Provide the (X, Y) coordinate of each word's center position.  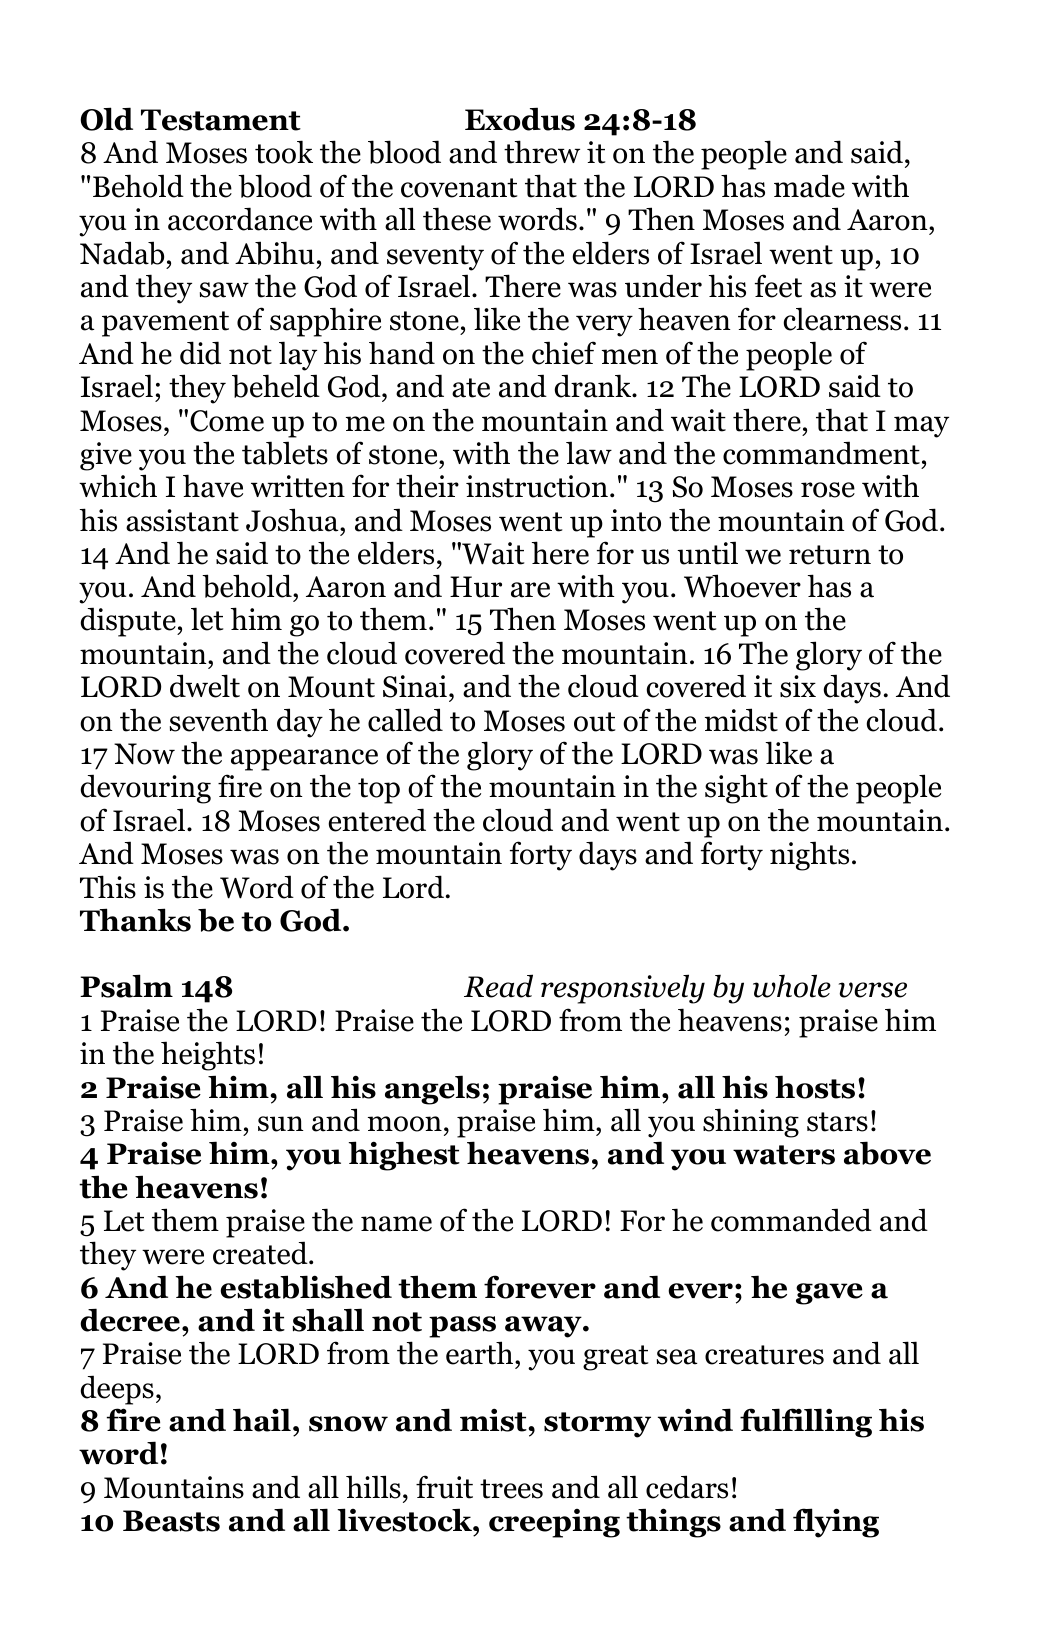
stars (837, 1122)
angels (432, 1090)
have (213, 486)
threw (542, 152)
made (809, 186)
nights (809, 856)
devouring (146, 789)
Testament (221, 120)
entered (377, 820)
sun (281, 1124)
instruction (537, 486)
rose (828, 490)
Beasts (171, 1521)
